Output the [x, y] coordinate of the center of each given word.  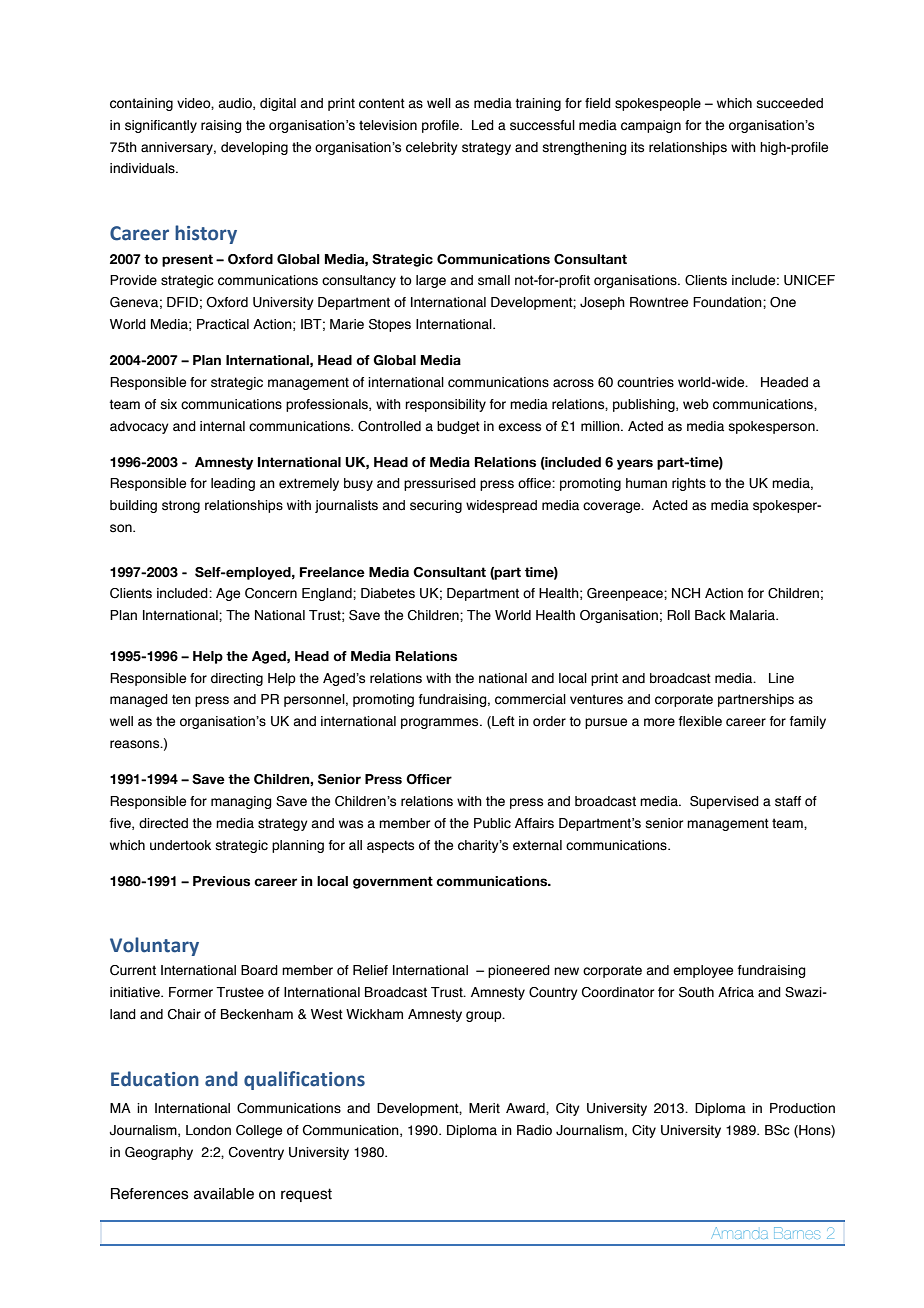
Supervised [724, 802]
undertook [180, 845]
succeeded [790, 103]
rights [689, 484]
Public [492, 823]
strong [181, 506]
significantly [161, 126]
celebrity [432, 148]
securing [436, 506]
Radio [534, 1130]
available [224, 1194]
